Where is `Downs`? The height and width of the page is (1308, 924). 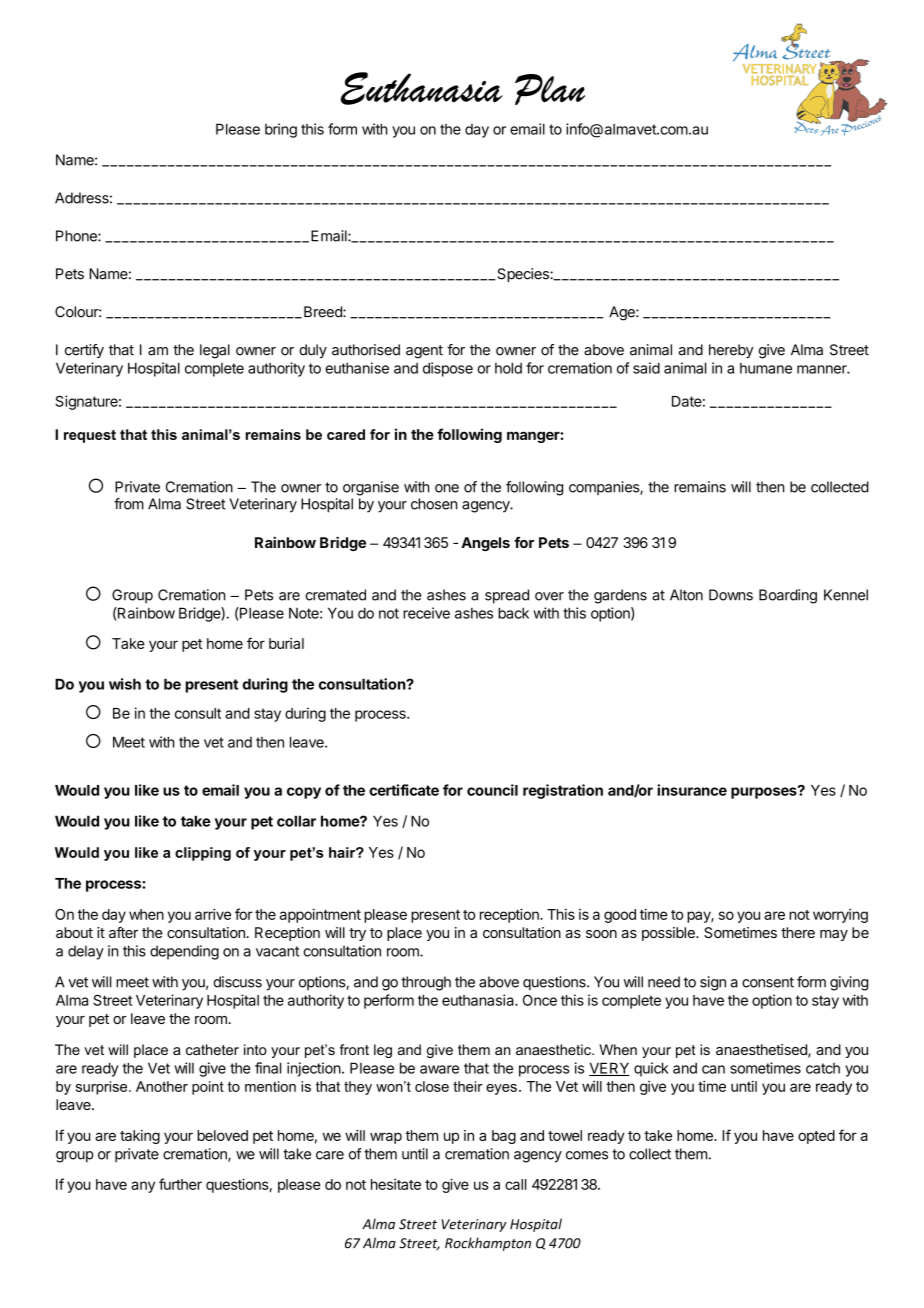
Downs is located at coordinates (731, 595).
